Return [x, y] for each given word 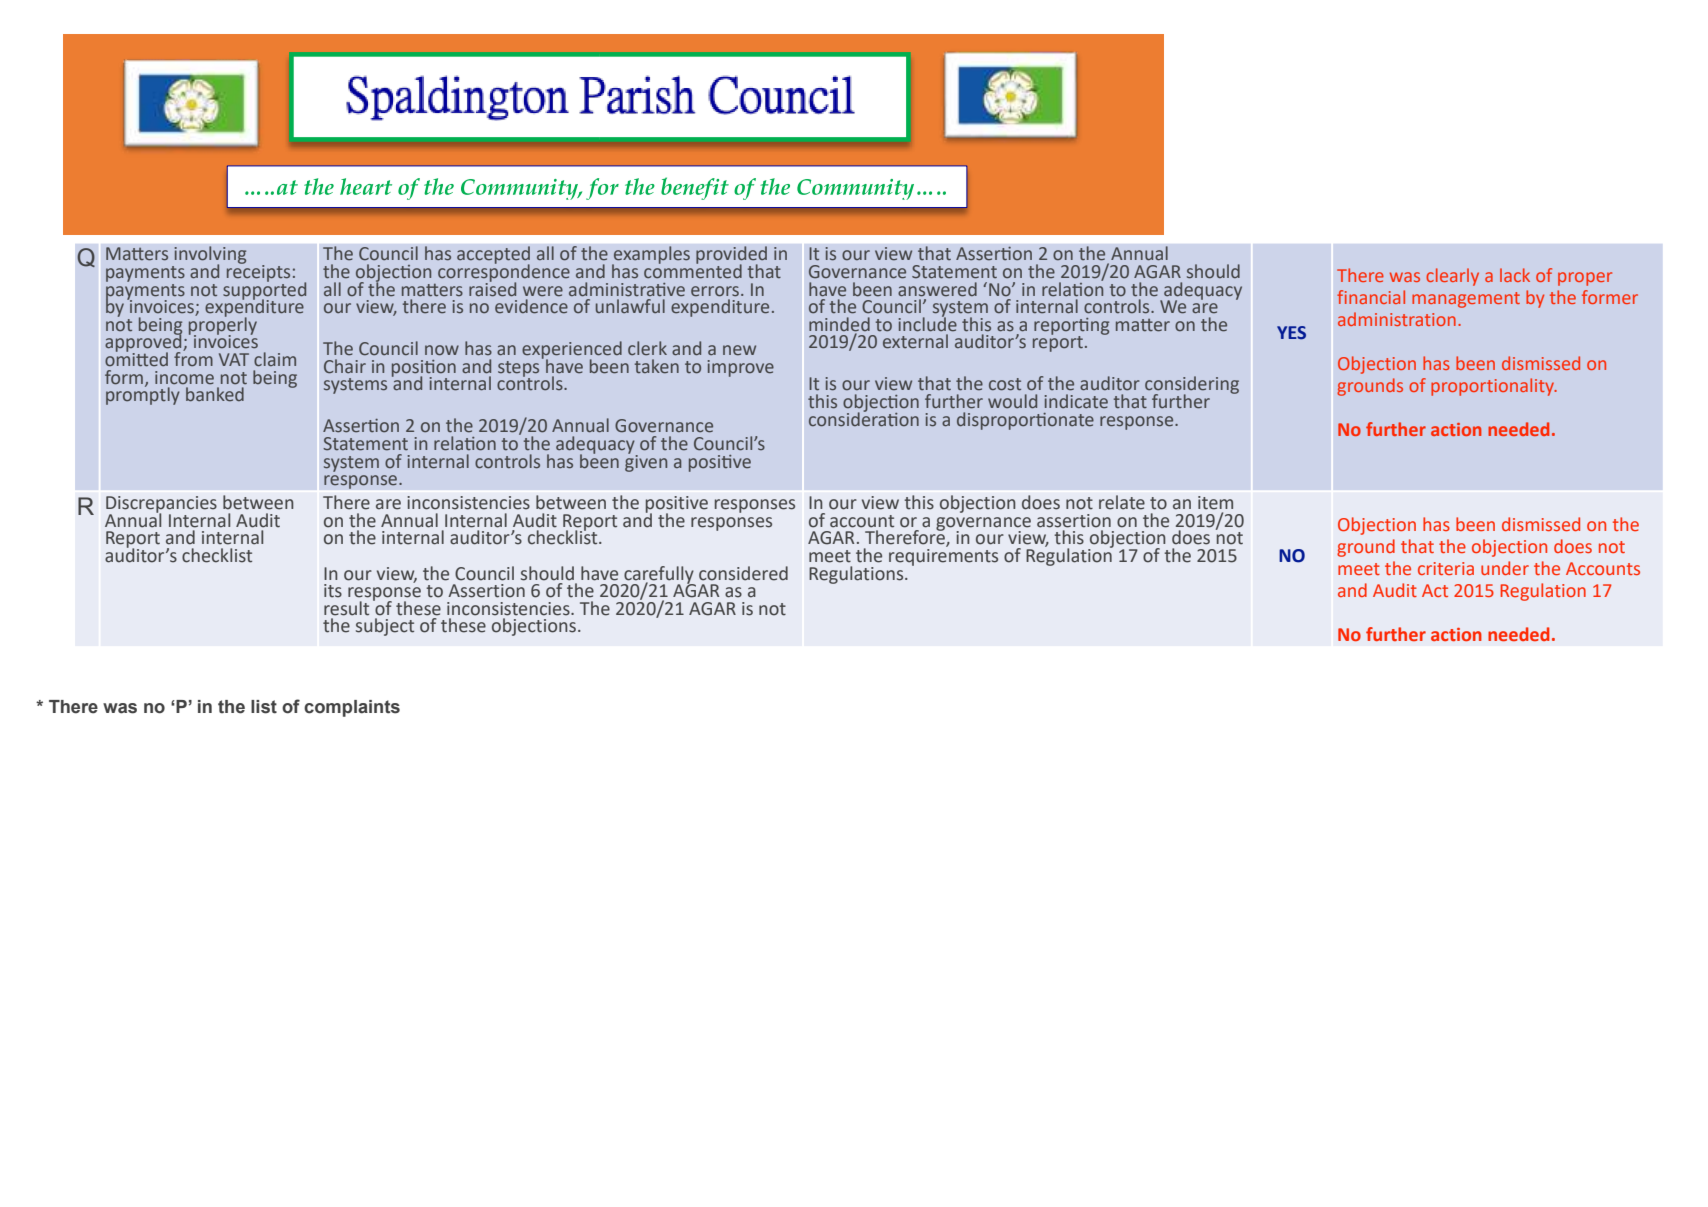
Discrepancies [161, 505]
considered [743, 573]
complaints [352, 708]
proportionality [1494, 387]
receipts [258, 272]
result [346, 608]
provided [731, 256]
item [1215, 503]
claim [275, 359]
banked [215, 394]
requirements [943, 556]
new [739, 350]
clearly [1452, 277]
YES [1291, 333]
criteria [1446, 568]
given [646, 462]
